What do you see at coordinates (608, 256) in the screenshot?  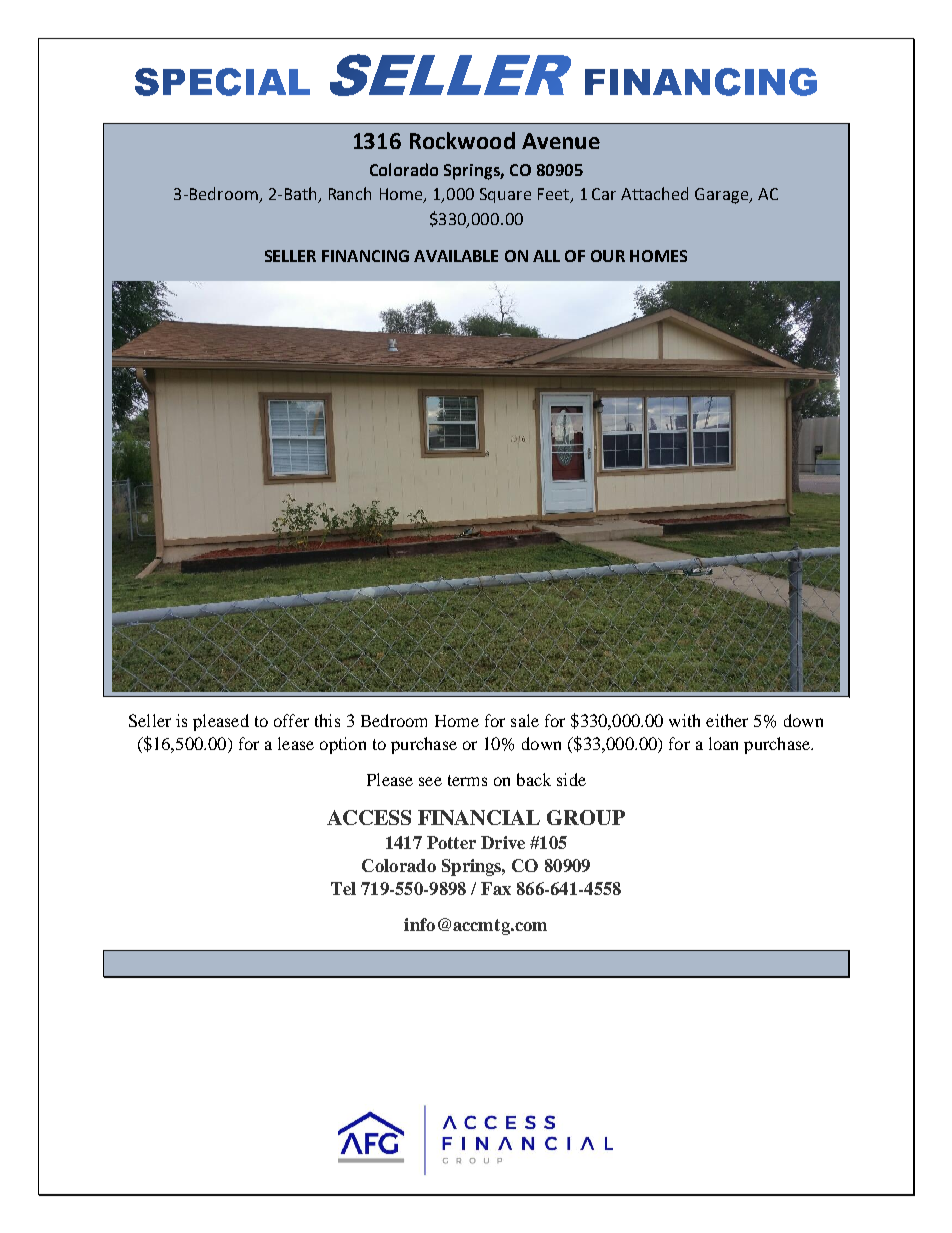 I see `OUR` at bounding box center [608, 256].
